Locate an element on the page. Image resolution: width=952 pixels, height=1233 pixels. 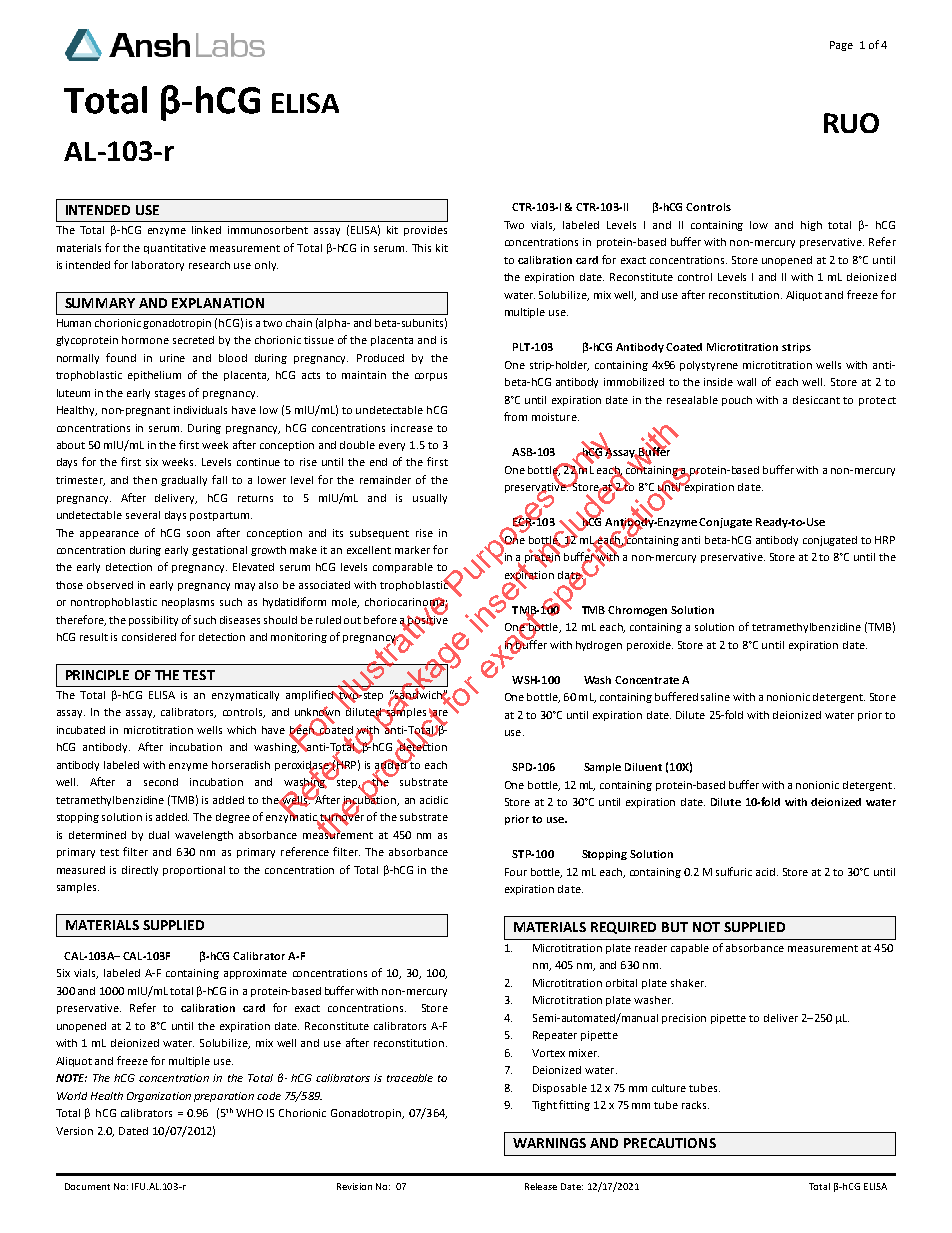
second is located at coordinates (161, 782).
